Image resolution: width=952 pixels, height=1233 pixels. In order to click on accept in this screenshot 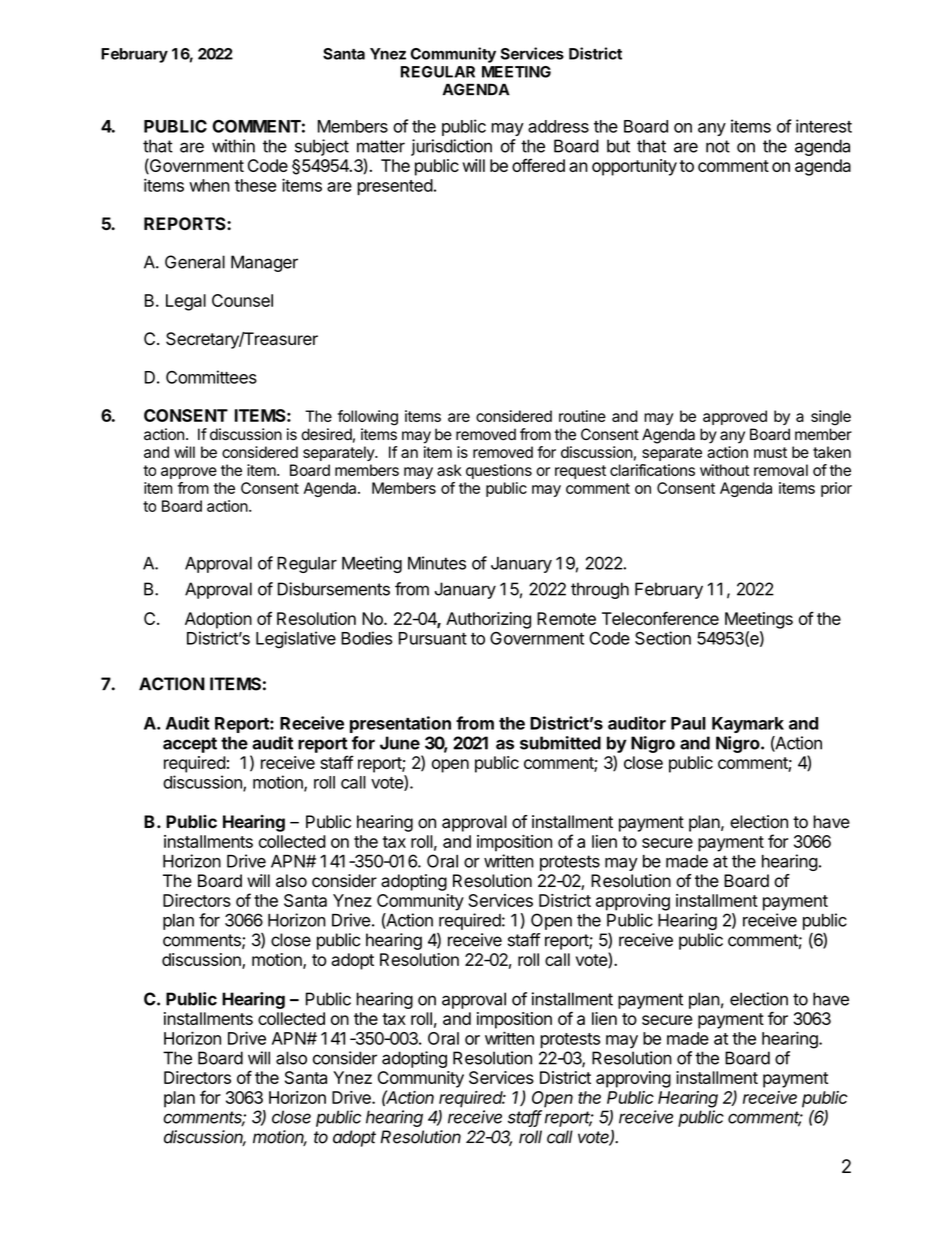, I will do `click(190, 745)`.
